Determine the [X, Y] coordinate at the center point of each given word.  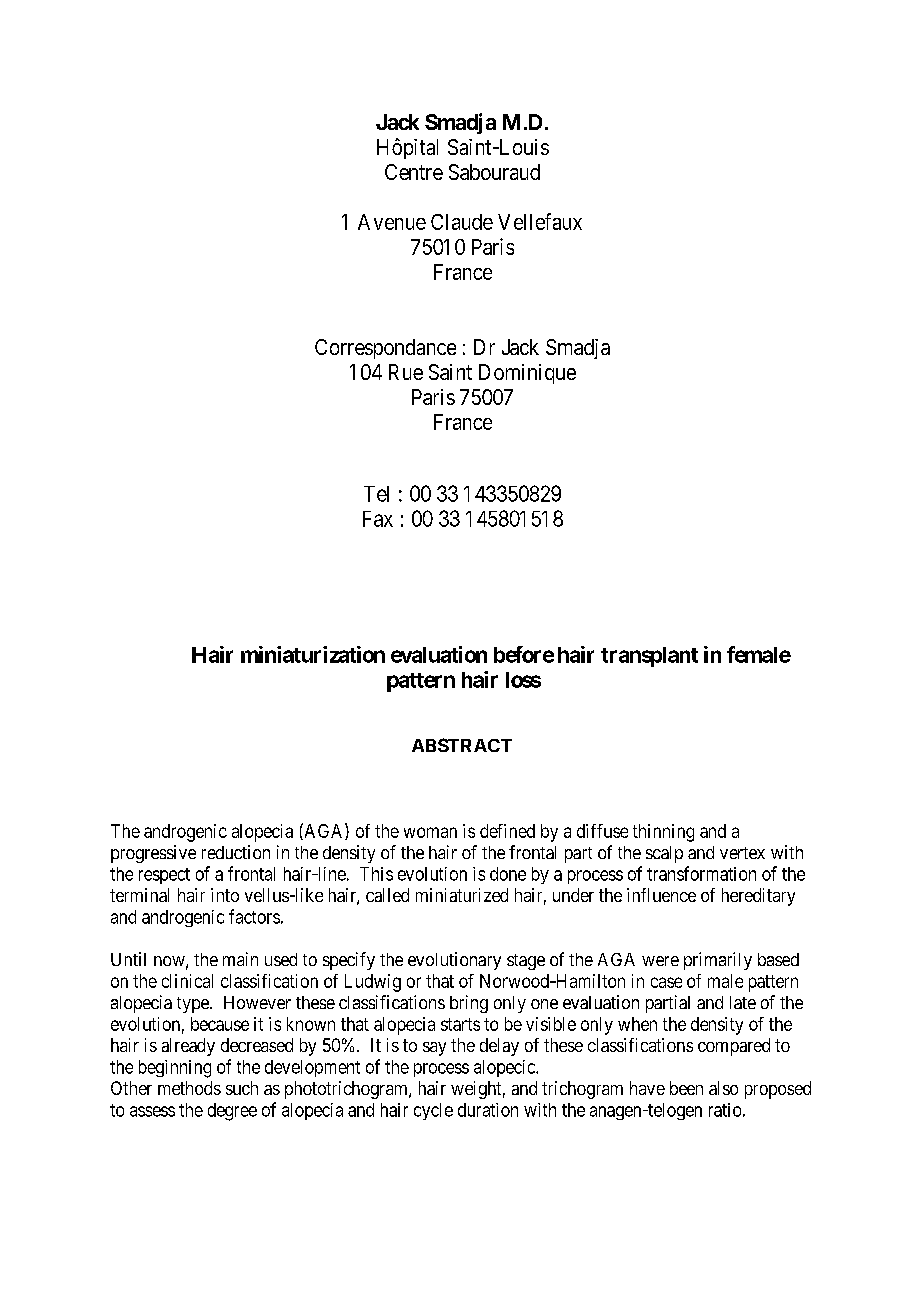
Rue [406, 372]
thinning [663, 833]
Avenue [392, 222]
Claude [462, 222]
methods [189, 1088]
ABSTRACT [462, 745]
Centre [414, 172]
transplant [649, 657]
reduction [236, 852]
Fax [378, 519]
